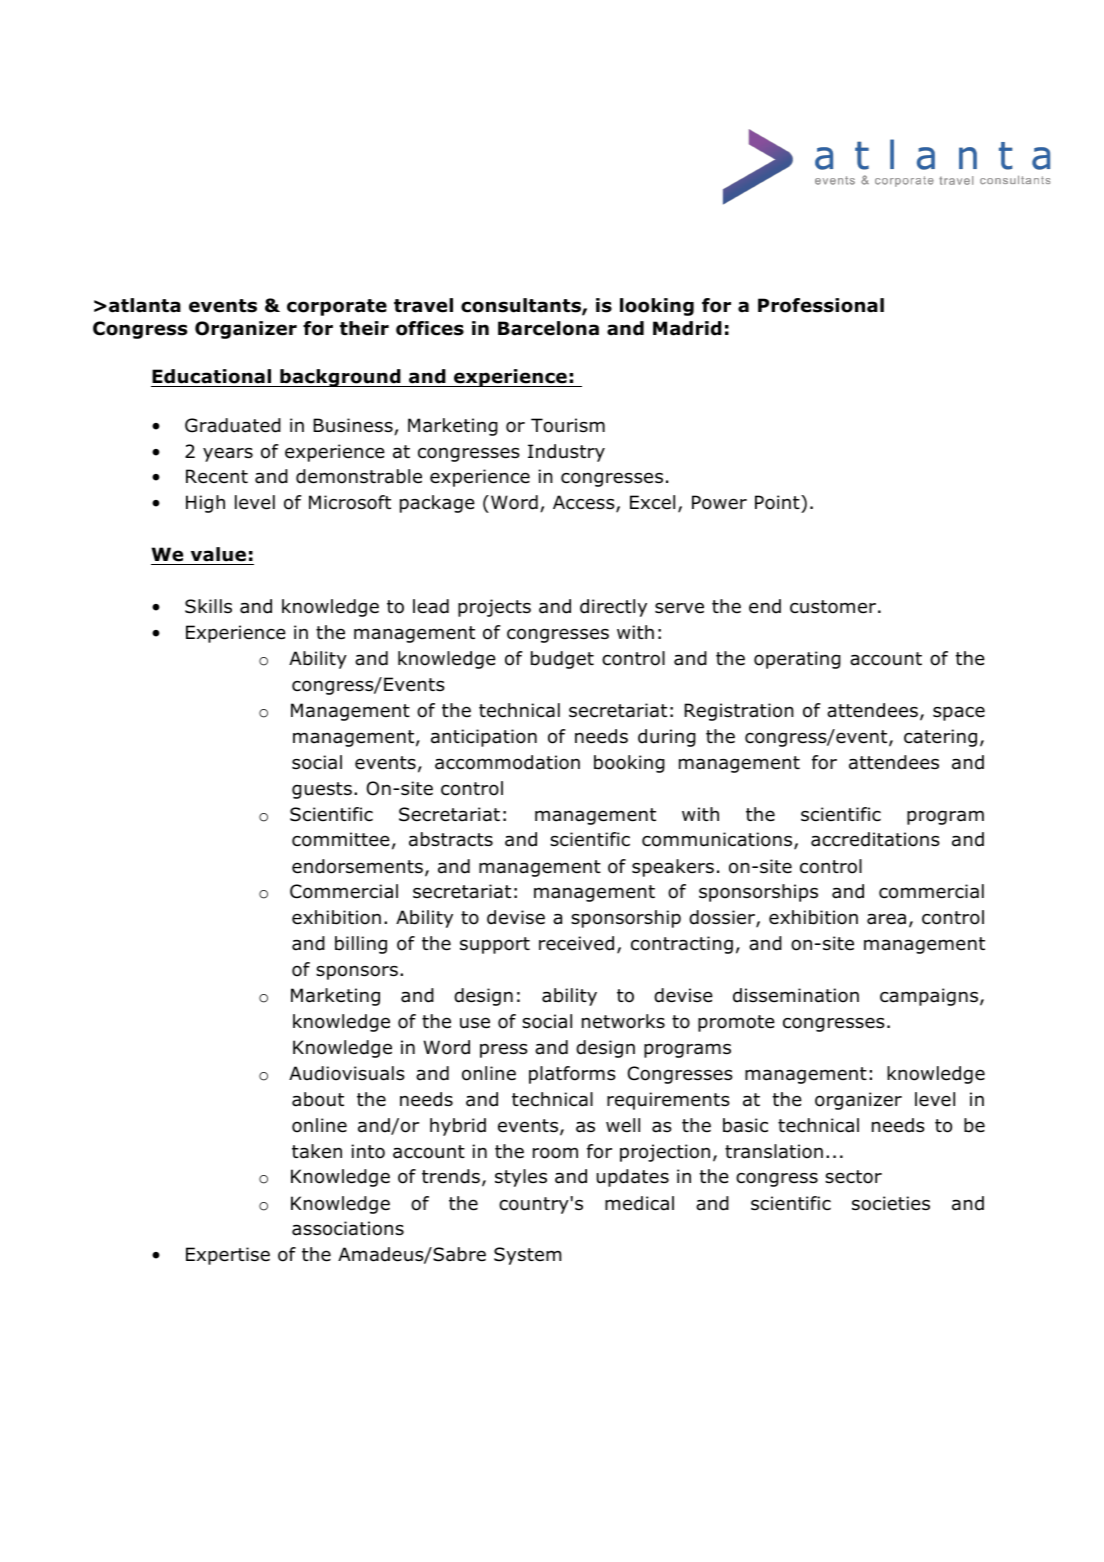 The width and height of the screenshot is (1104, 1562). Describe the element at coordinates (527, 1256) in the screenshot. I see `System` at that location.
